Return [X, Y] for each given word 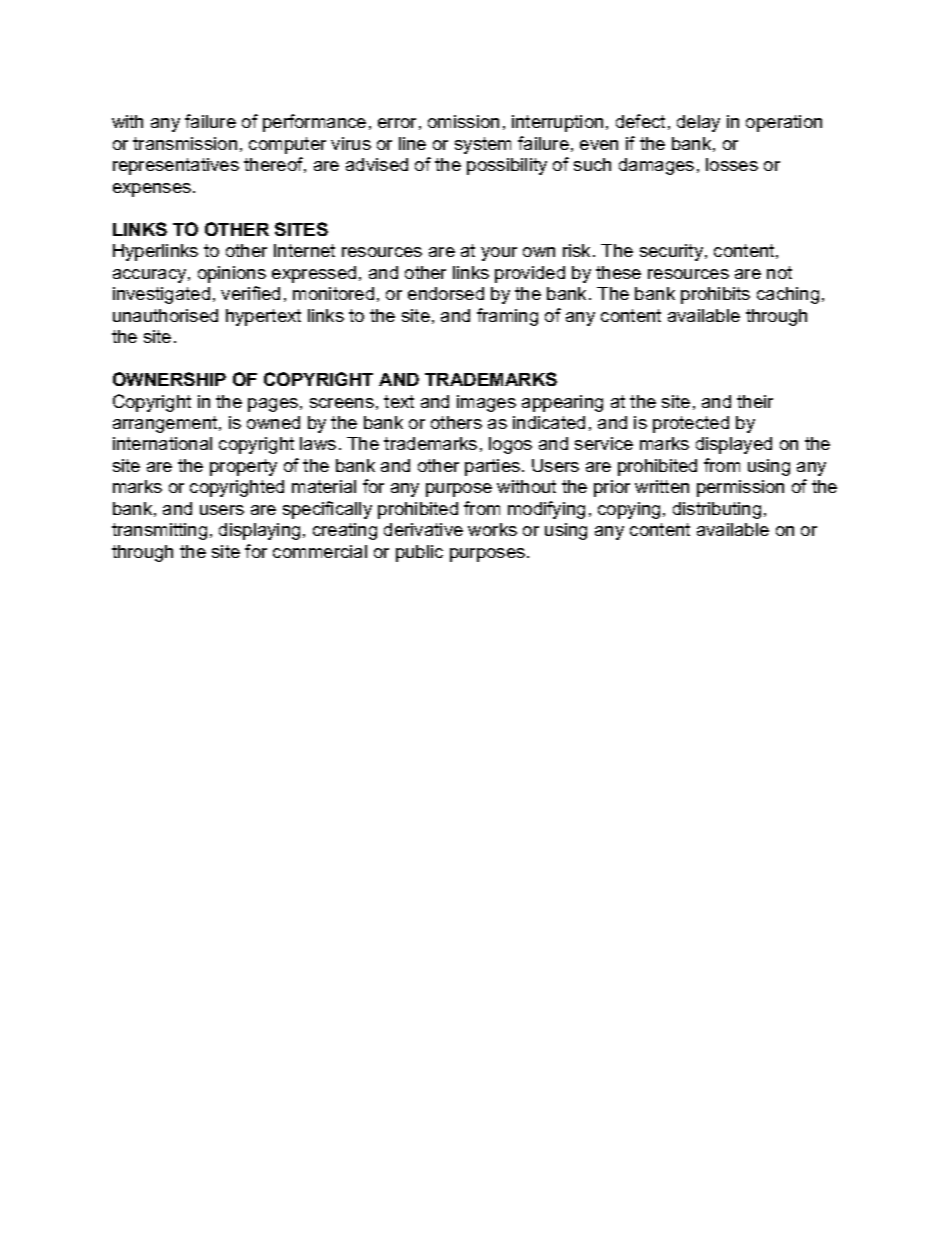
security [673, 252]
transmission [185, 143]
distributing [717, 510]
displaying [259, 531]
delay [698, 123]
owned [273, 422]
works [492, 529]
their [755, 401]
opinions [232, 274]
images [486, 403]
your [499, 254]
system [483, 145]
